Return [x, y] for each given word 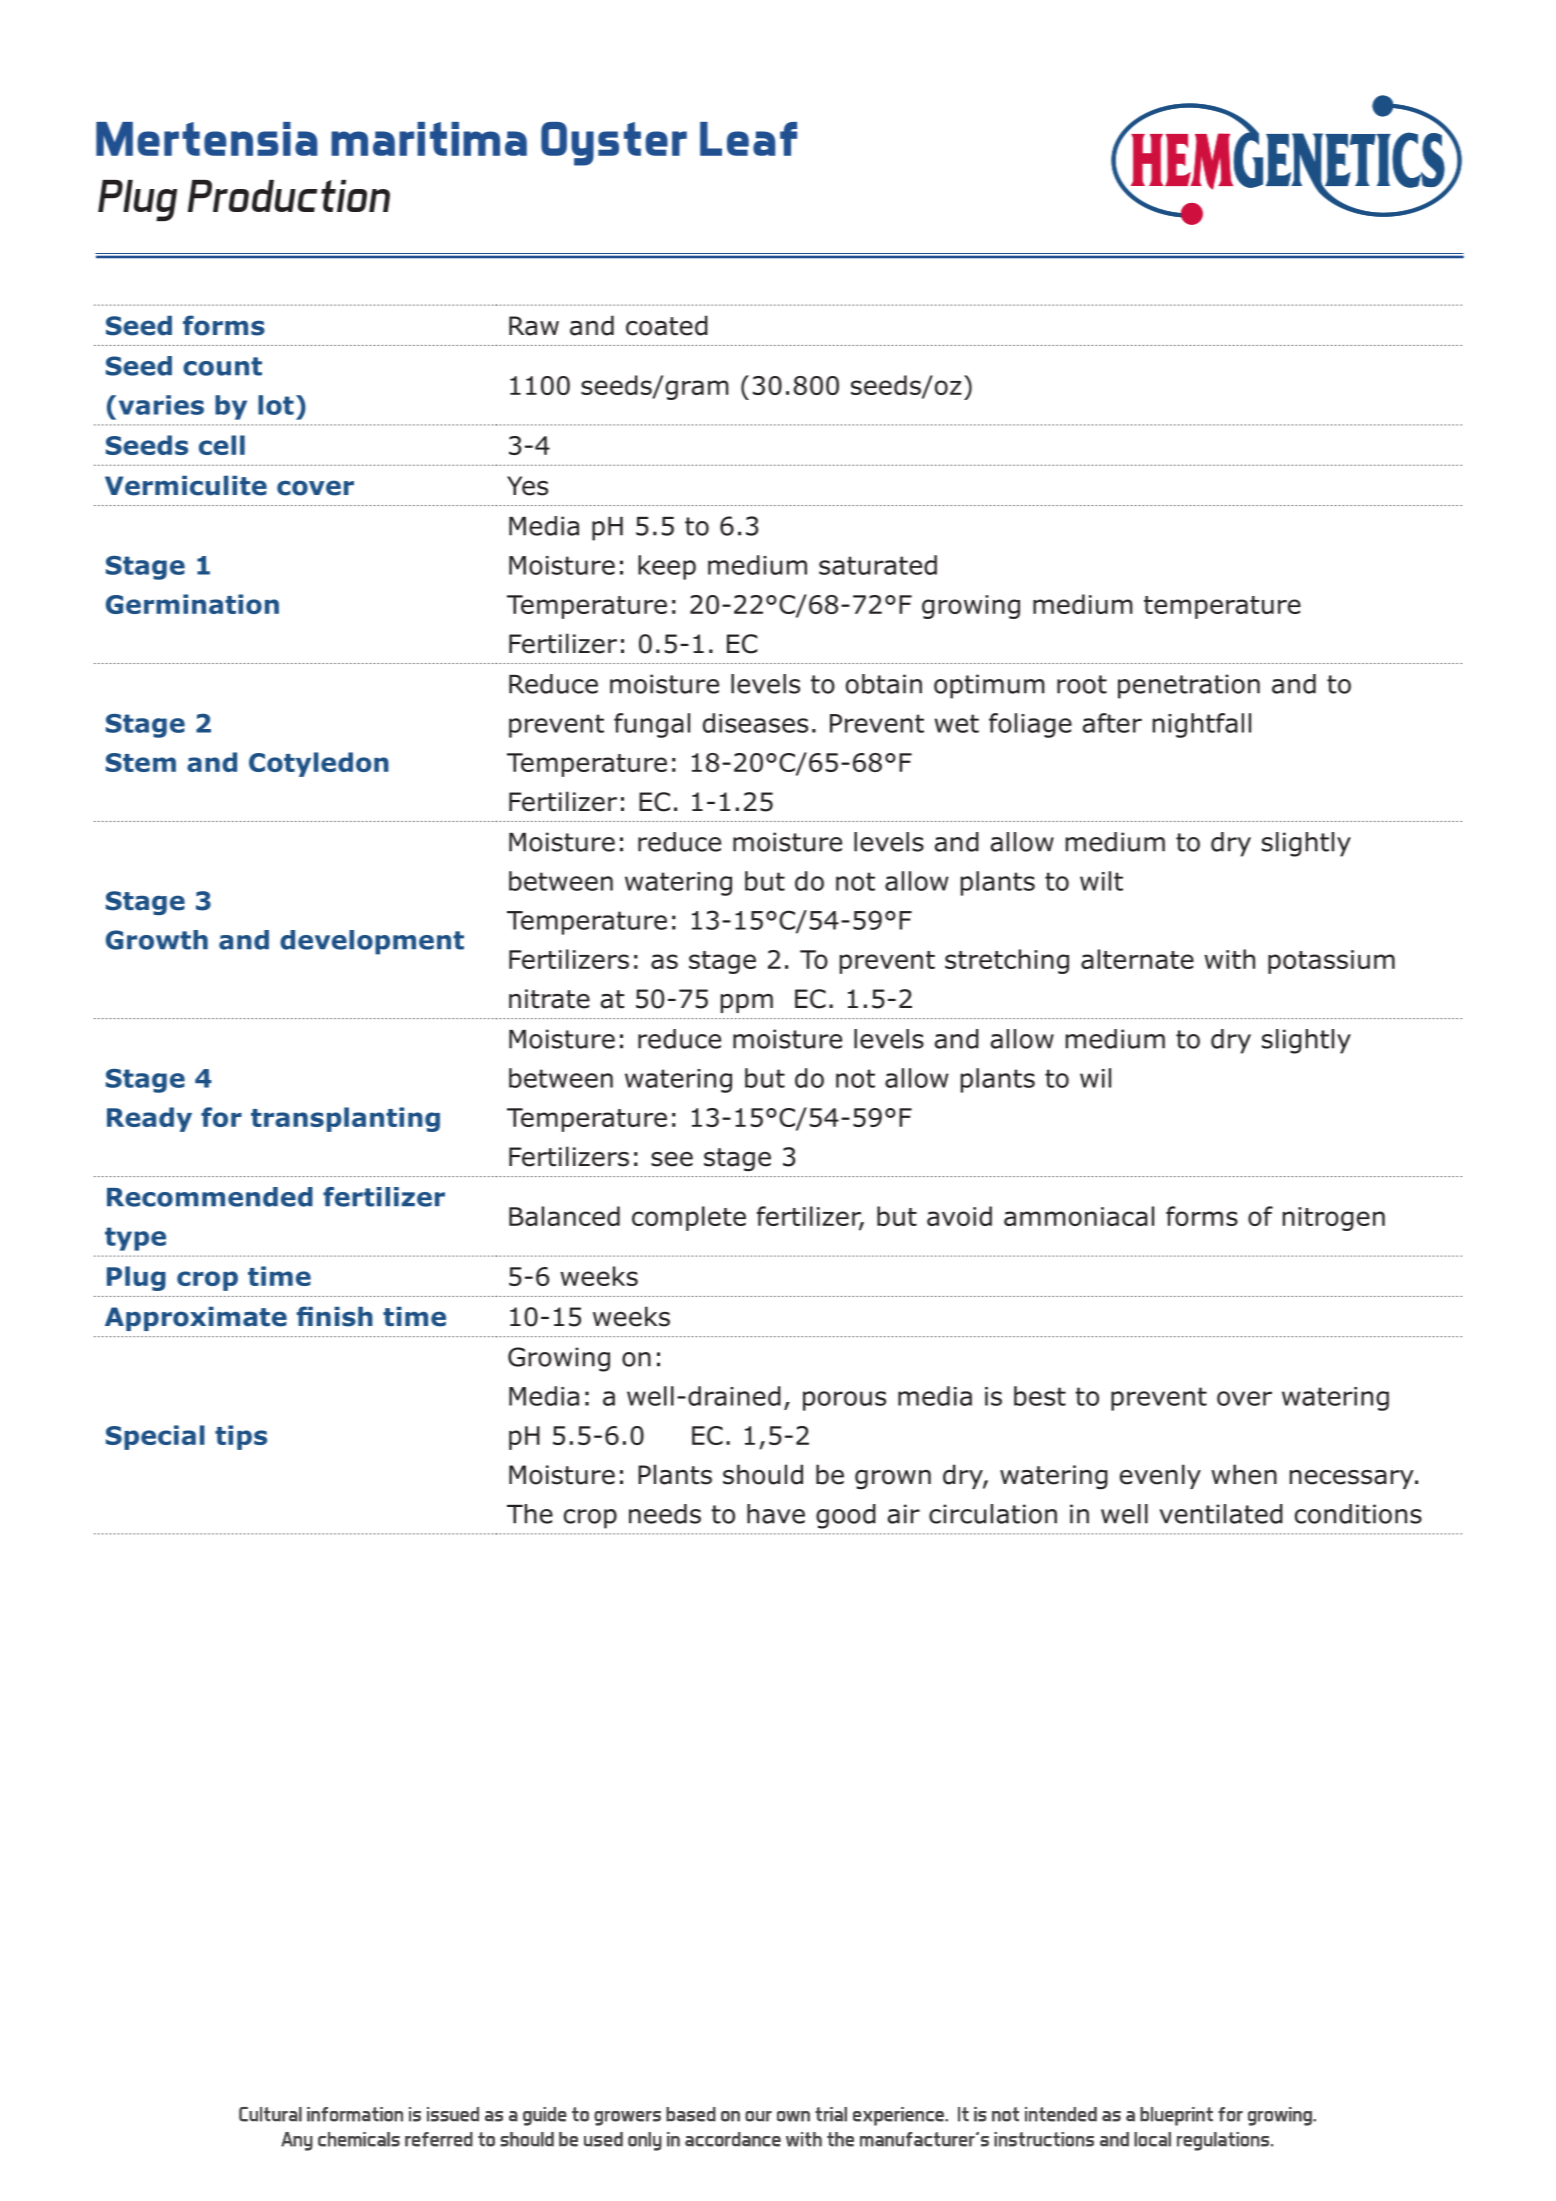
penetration [1189, 686]
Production [289, 196]
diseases [755, 723]
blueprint [1176, 2116]
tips [241, 1437]
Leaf [748, 139]
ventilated [1221, 1514]
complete [689, 1218]
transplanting [345, 1119]
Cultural [270, 2114]
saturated [878, 565]
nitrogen [1334, 1219]
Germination [192, 604]
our [758, 2116]
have [776, 1514]
